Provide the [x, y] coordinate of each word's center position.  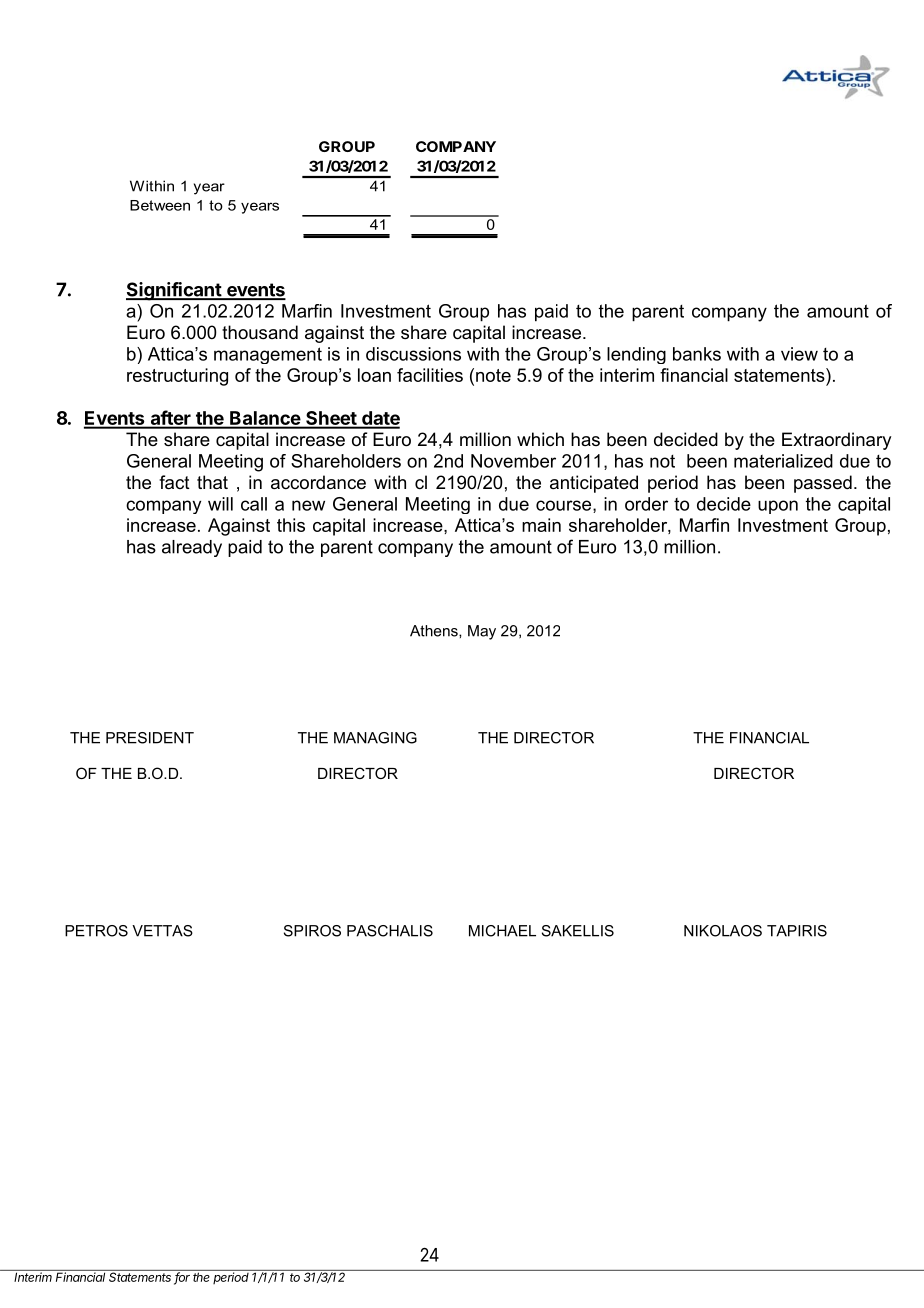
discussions [413, 354]
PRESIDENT [150, 738]
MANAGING [375, 738]
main [541, 525]
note [493, 375]
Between [160, 205]
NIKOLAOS [723, 931]
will [220, 504]
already [192, 548]
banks [697, 354]
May [482, 632]
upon [778, 507]
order [646, 504]
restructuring [177, 377]
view [799, 354]
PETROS [96, 931]
